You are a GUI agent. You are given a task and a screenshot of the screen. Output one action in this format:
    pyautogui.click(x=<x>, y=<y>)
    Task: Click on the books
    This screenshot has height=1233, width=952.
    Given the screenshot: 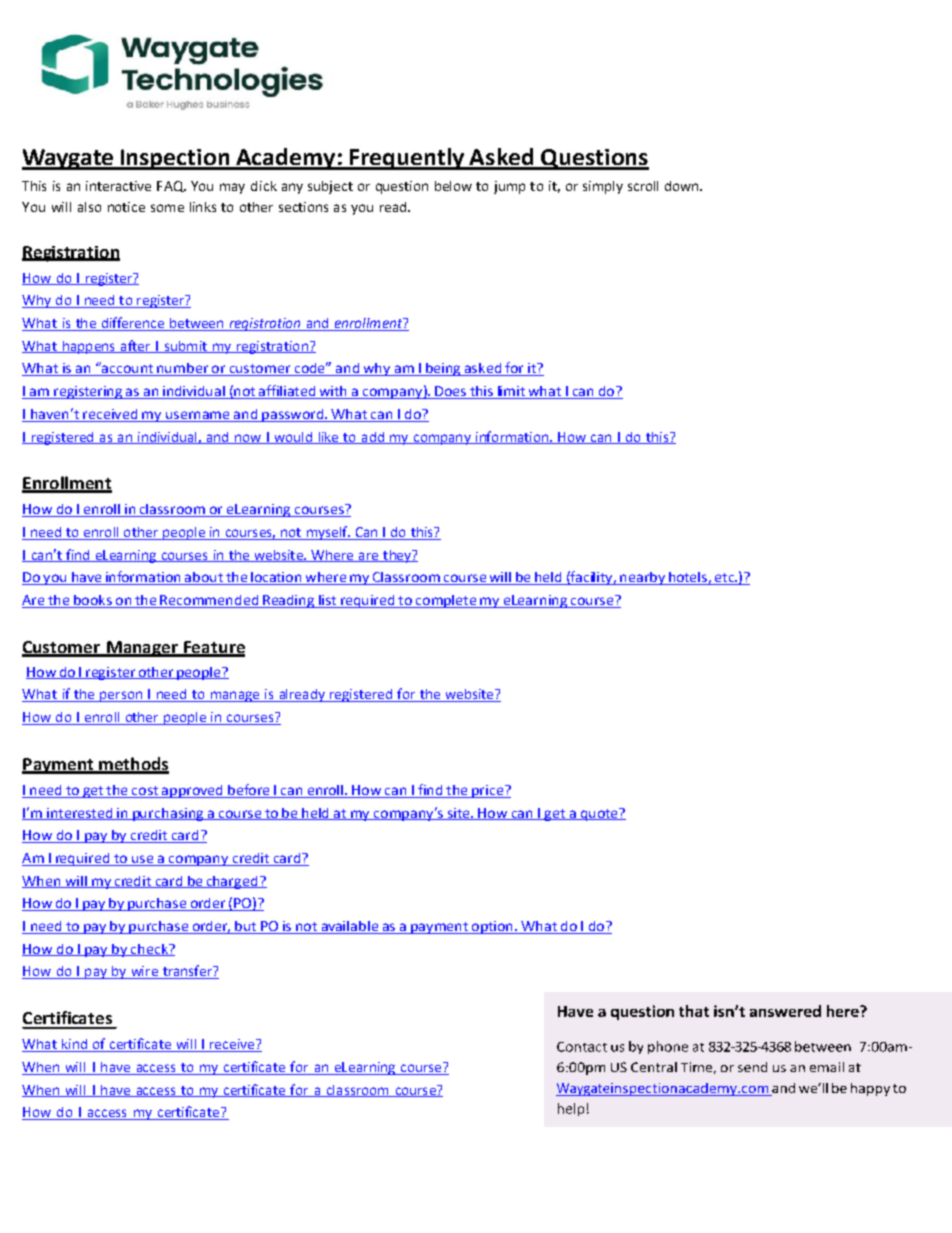 What is the action you would take?
    pyautogui.click(x=93, y=601)
